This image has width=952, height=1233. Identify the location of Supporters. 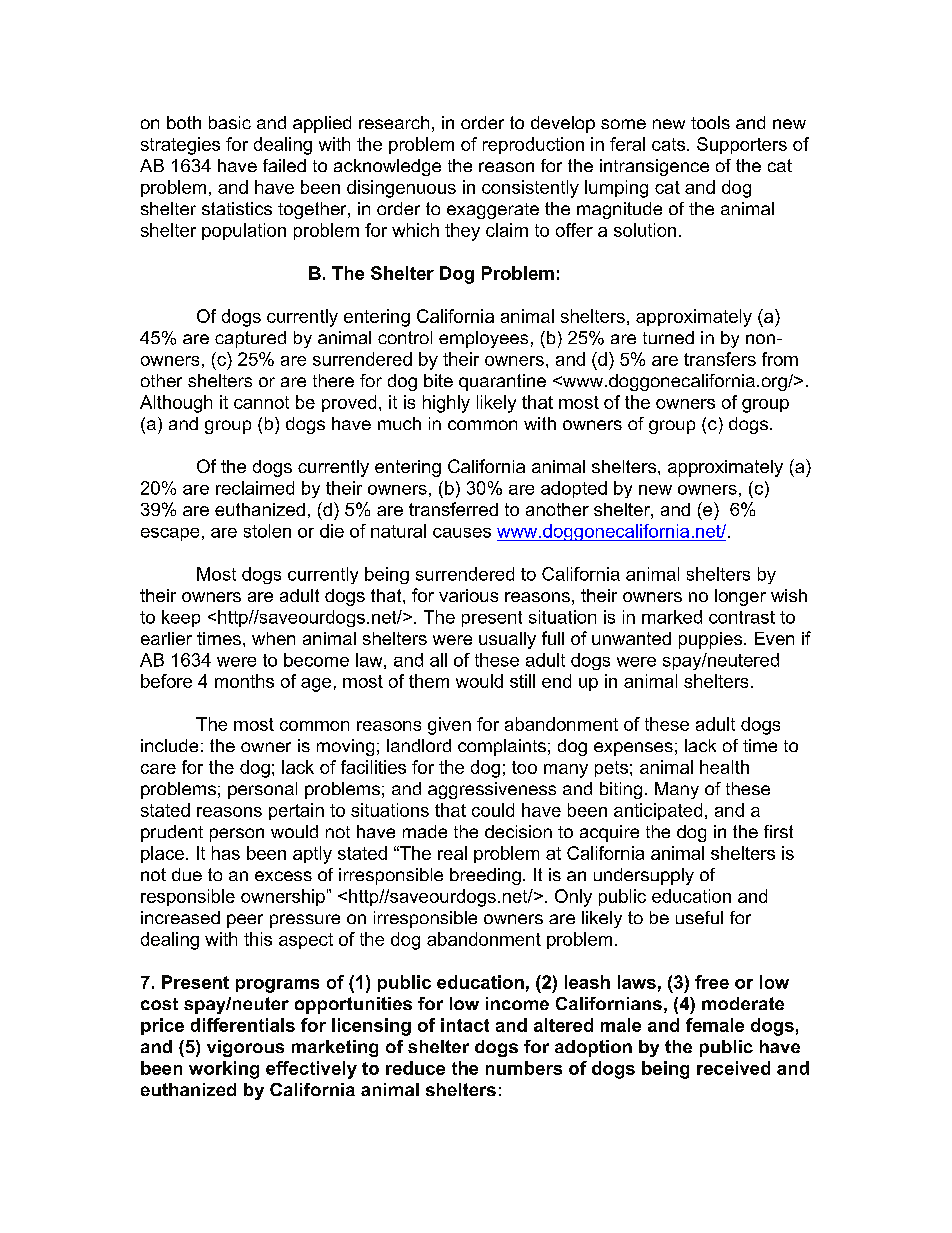
(742, 145).
